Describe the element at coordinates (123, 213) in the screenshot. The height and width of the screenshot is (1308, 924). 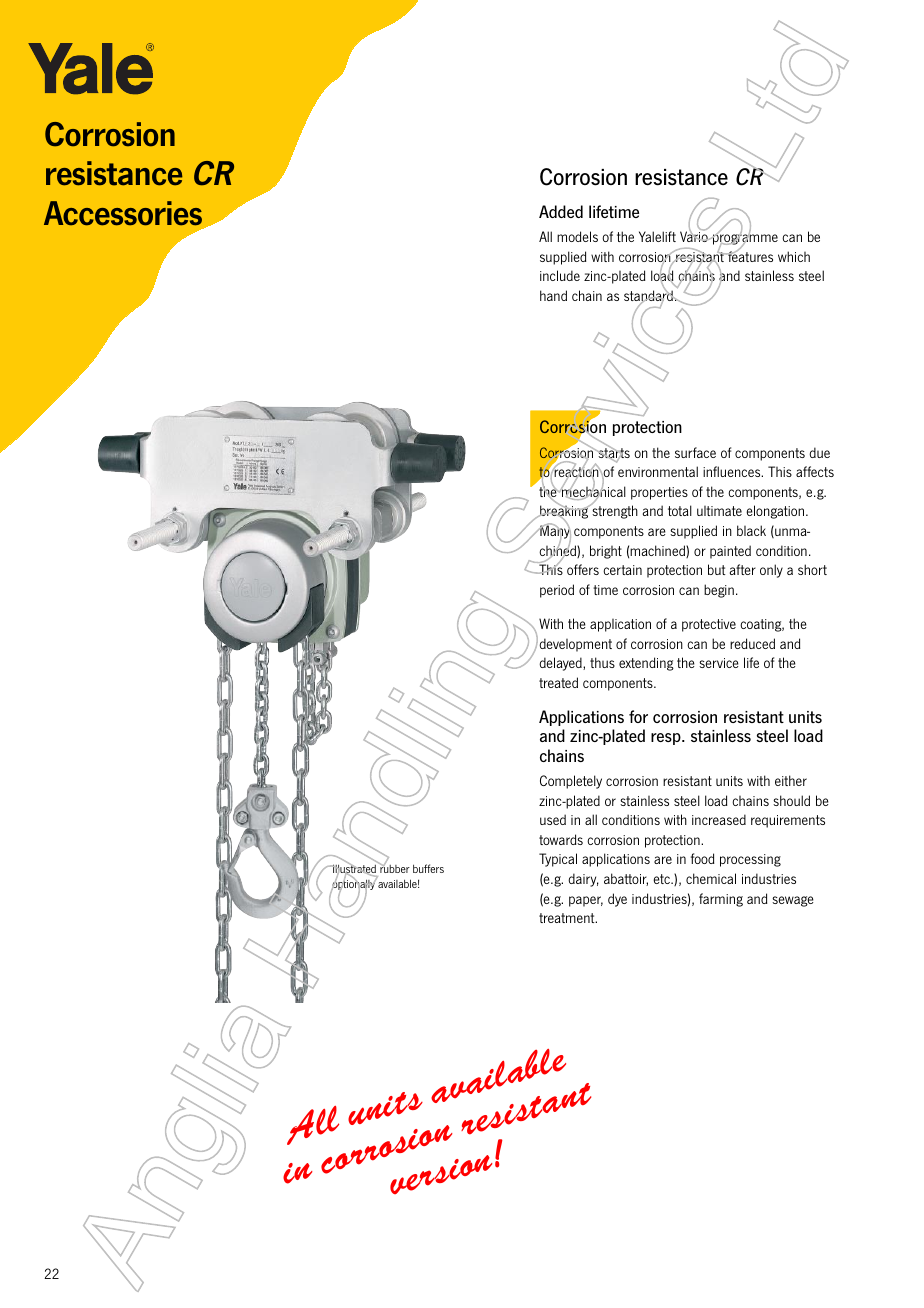
I see `Accessories` at that location.
